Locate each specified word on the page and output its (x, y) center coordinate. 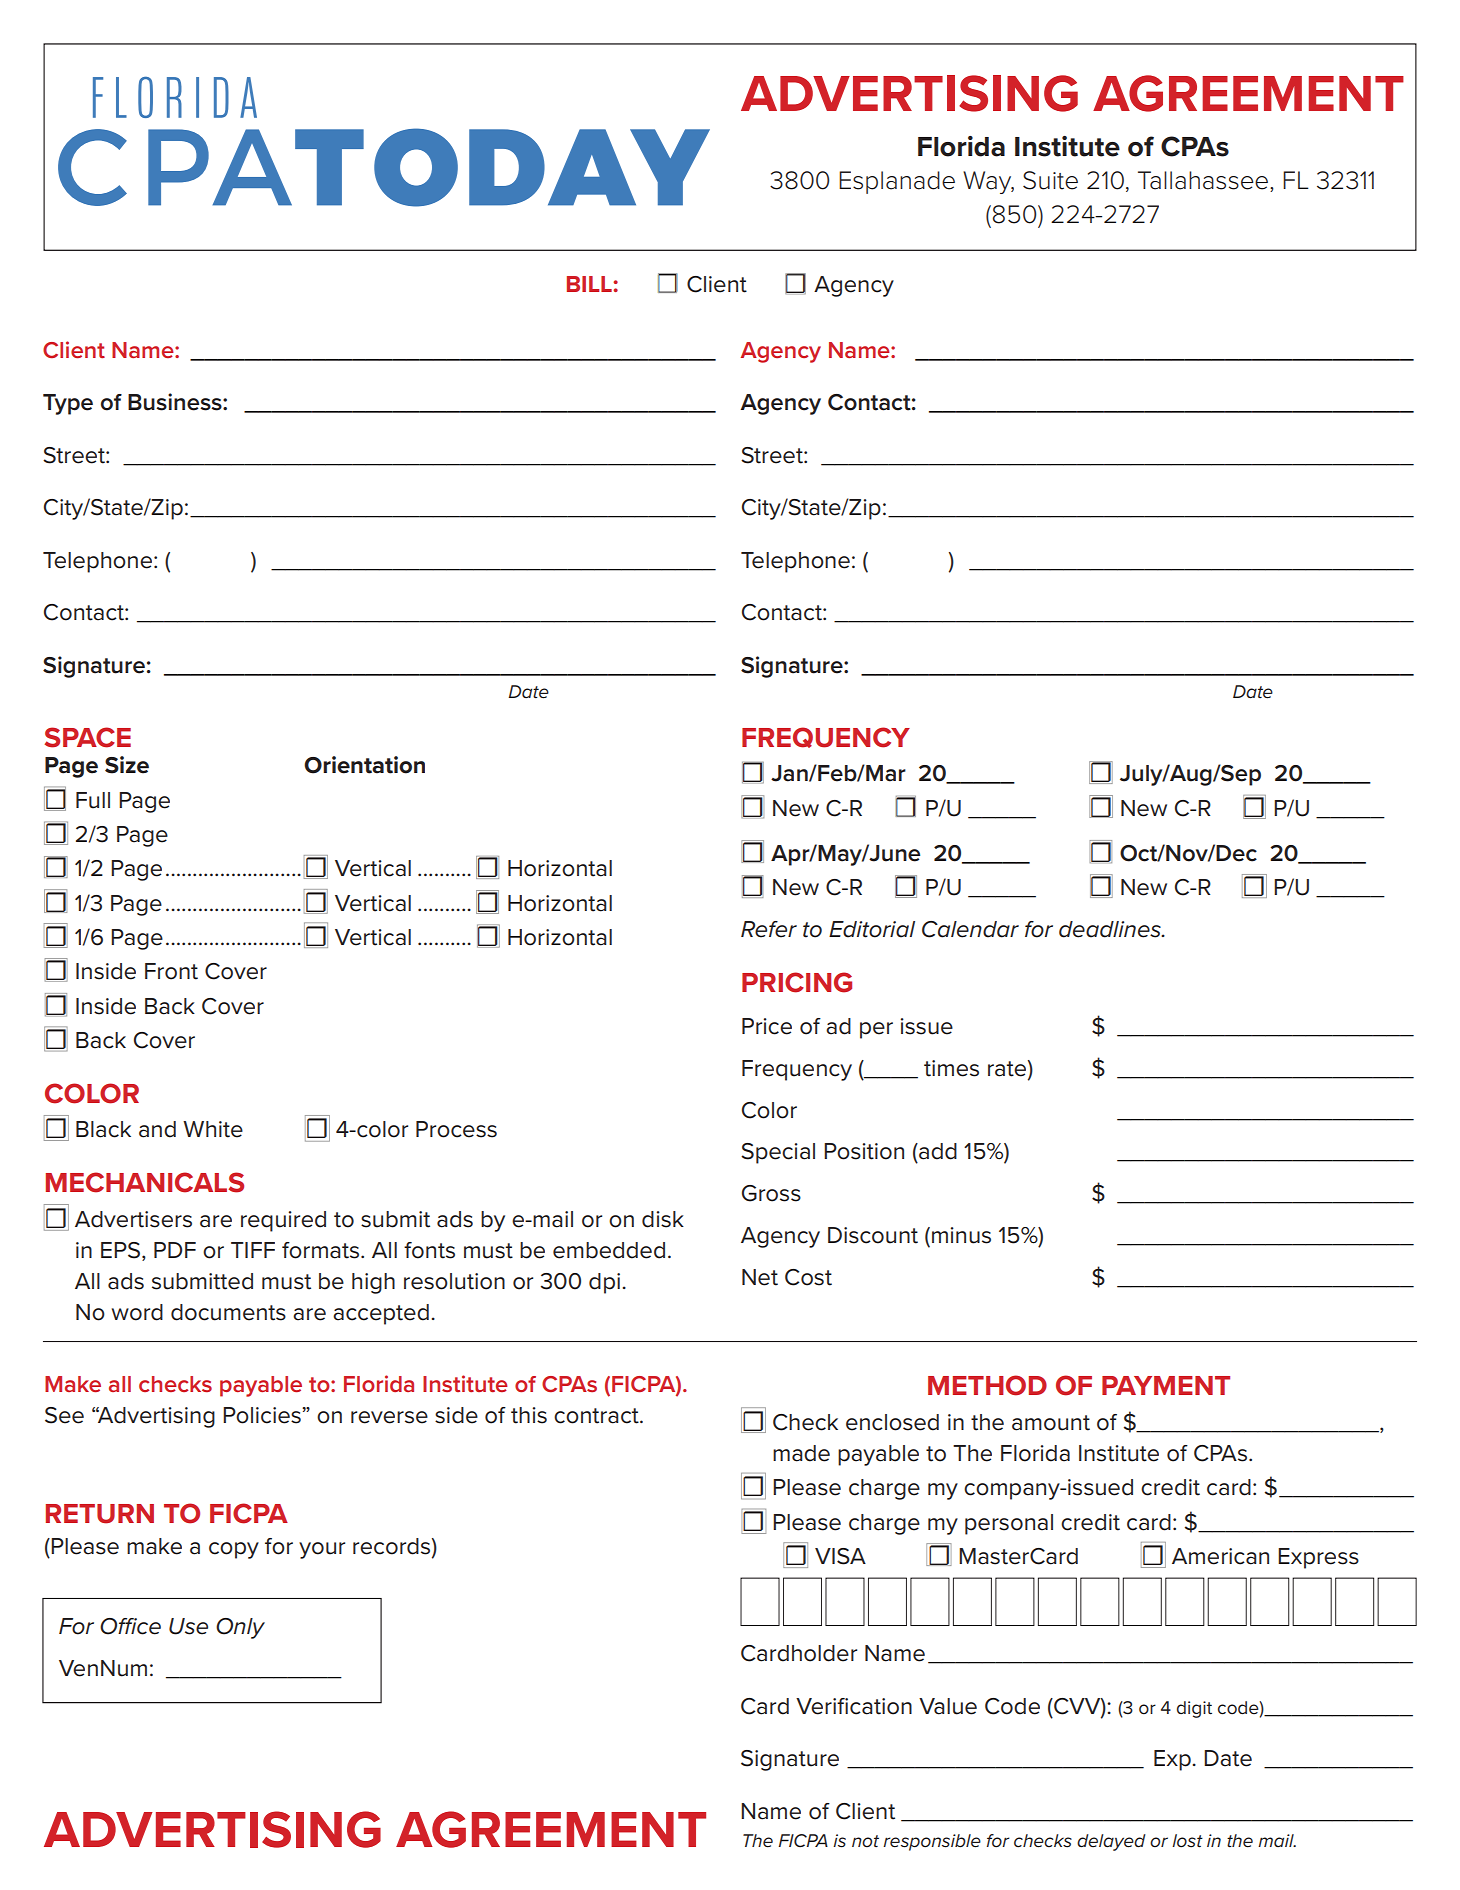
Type (68, 404)
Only (240, 1628)
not (865, 1841)
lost (1187, 1841)
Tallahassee (1204, 181)
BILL (590, 284)
